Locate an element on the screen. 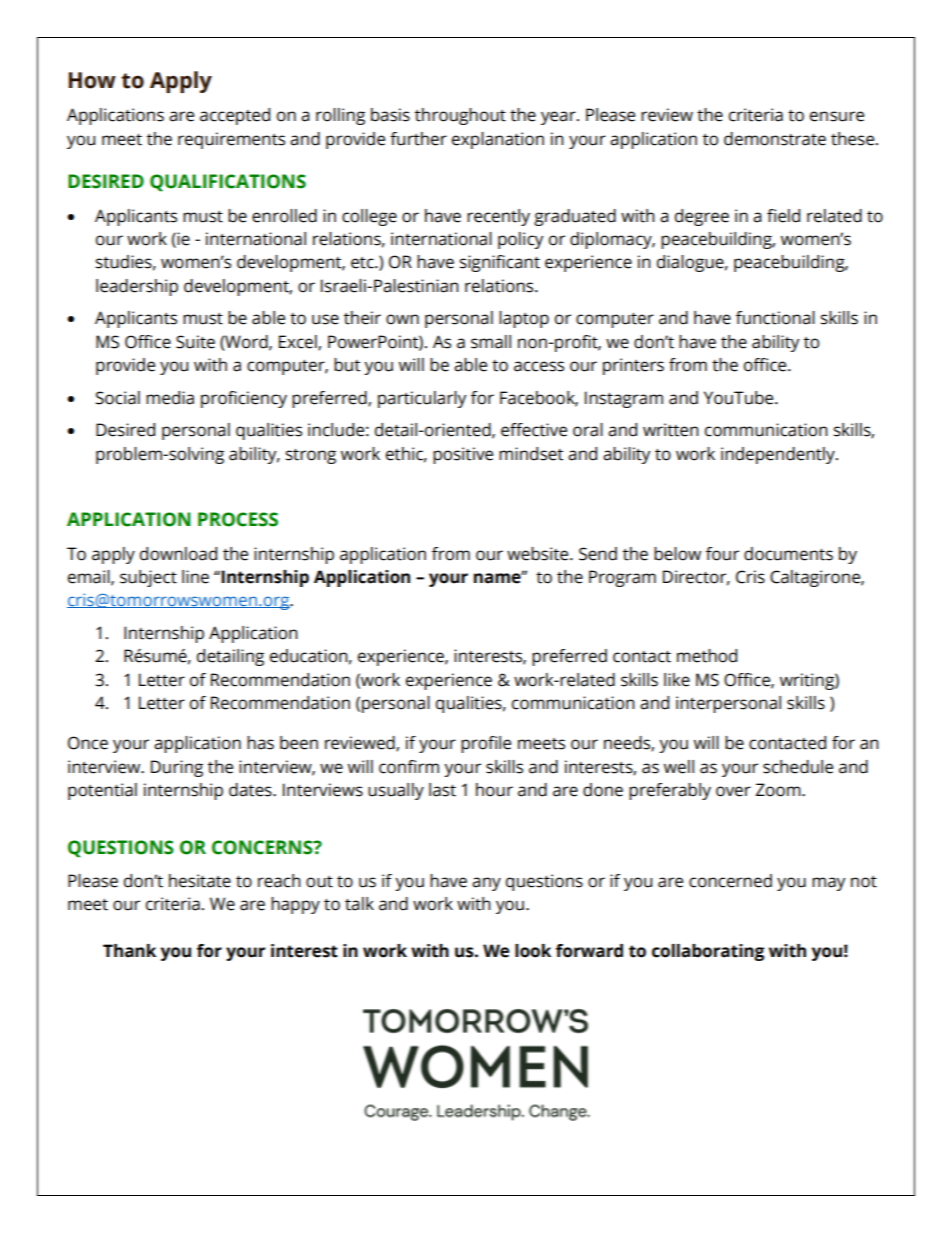 This screenshot has width=952, height=1233. Thank is located at coordinates (129, 951).
